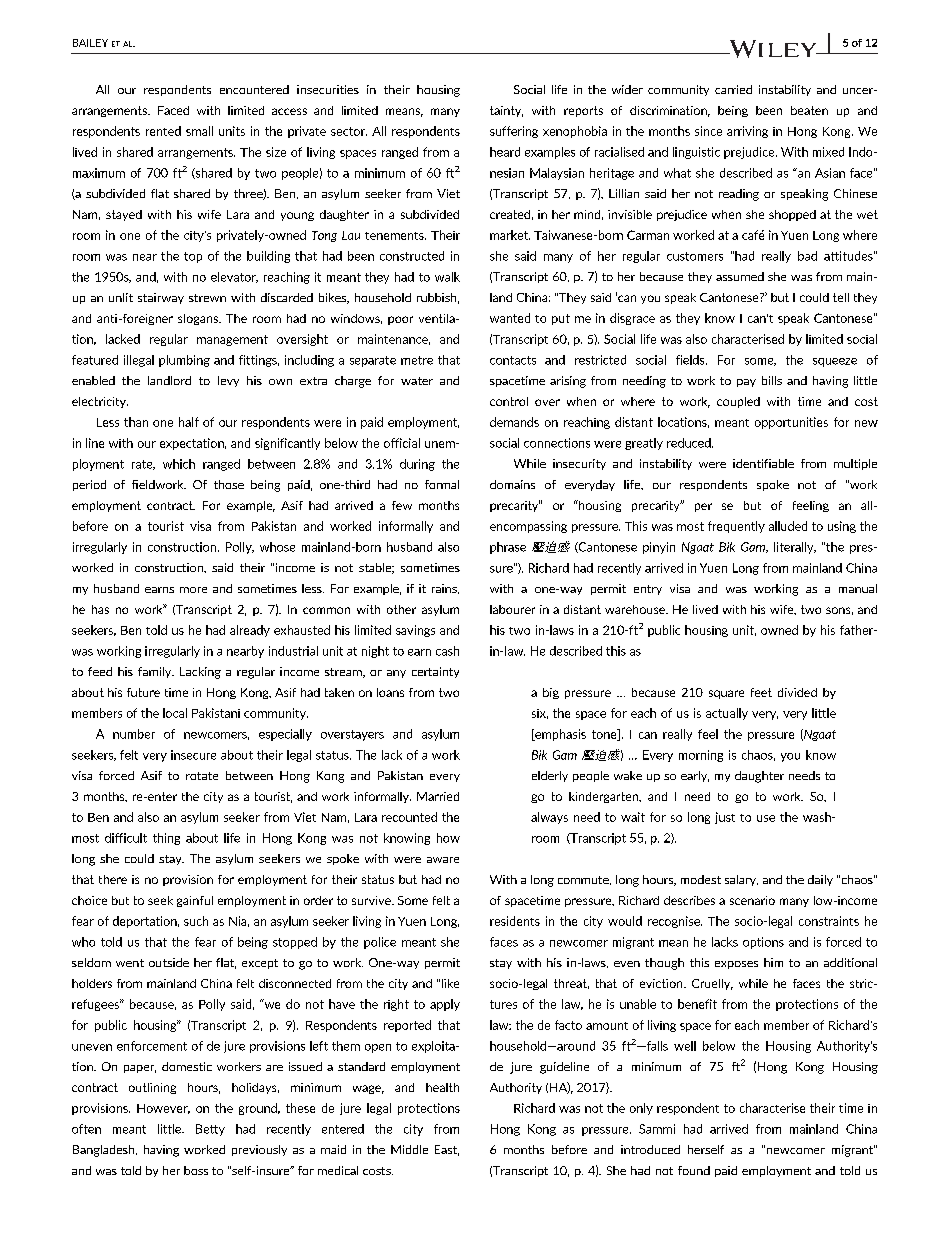 This screenshot has height=1251, width=952. Describe the element at coordinates (514, 422) in the screenshot. I see `demands` at that location.
